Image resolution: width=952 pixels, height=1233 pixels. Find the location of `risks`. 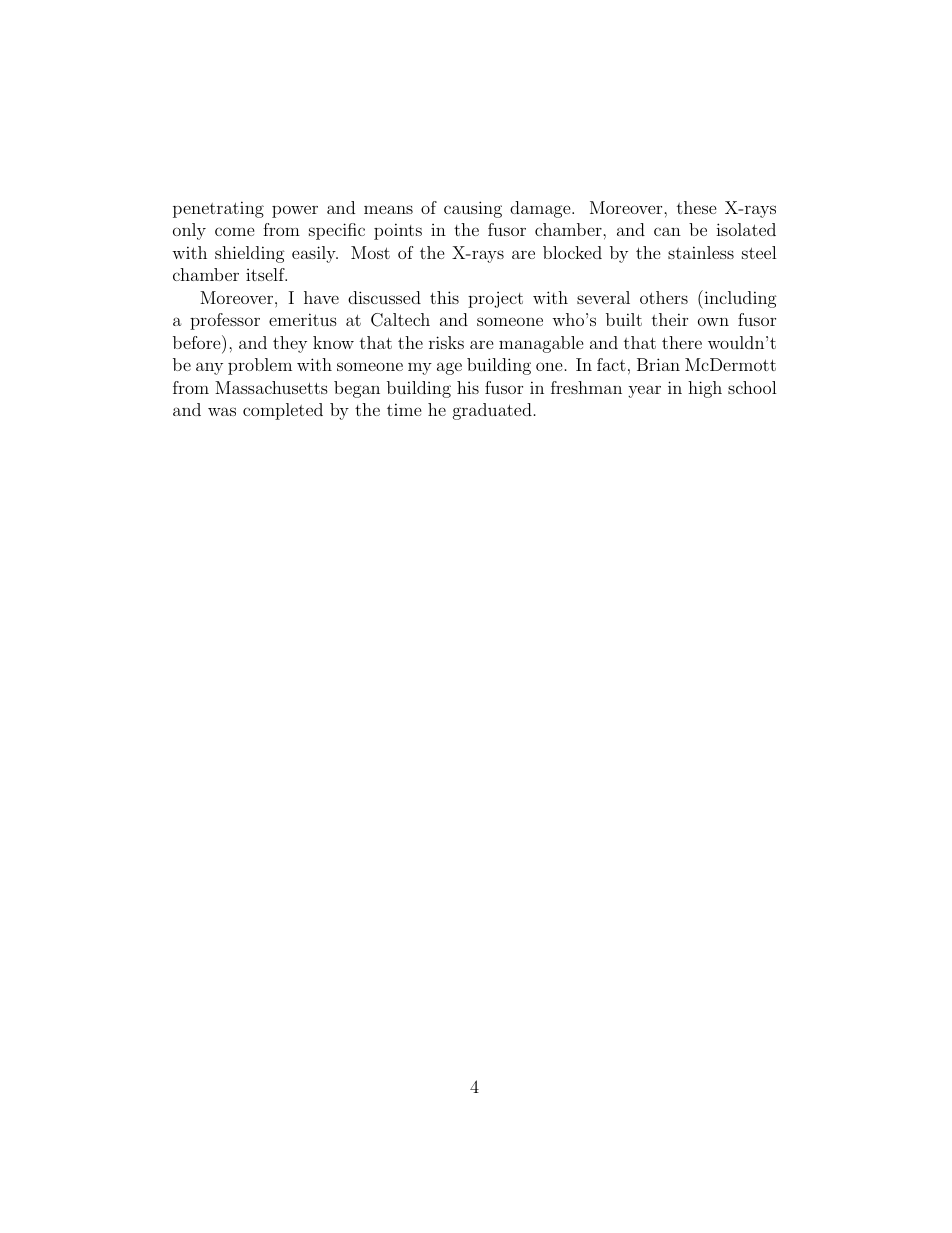

risks is located at coordinates (446, 342).
